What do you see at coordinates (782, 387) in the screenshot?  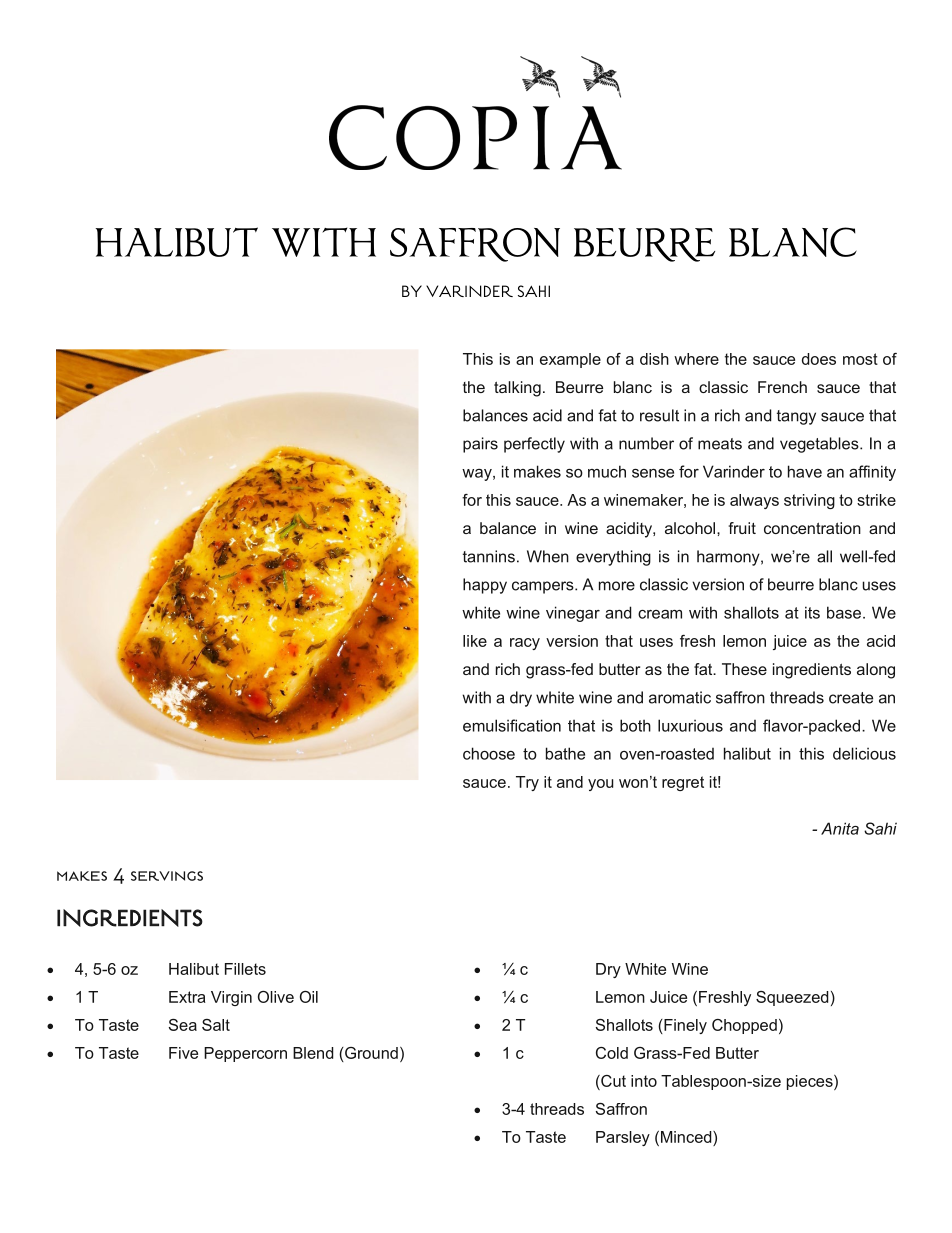 I see `French` at bounding box center [782, 387].
